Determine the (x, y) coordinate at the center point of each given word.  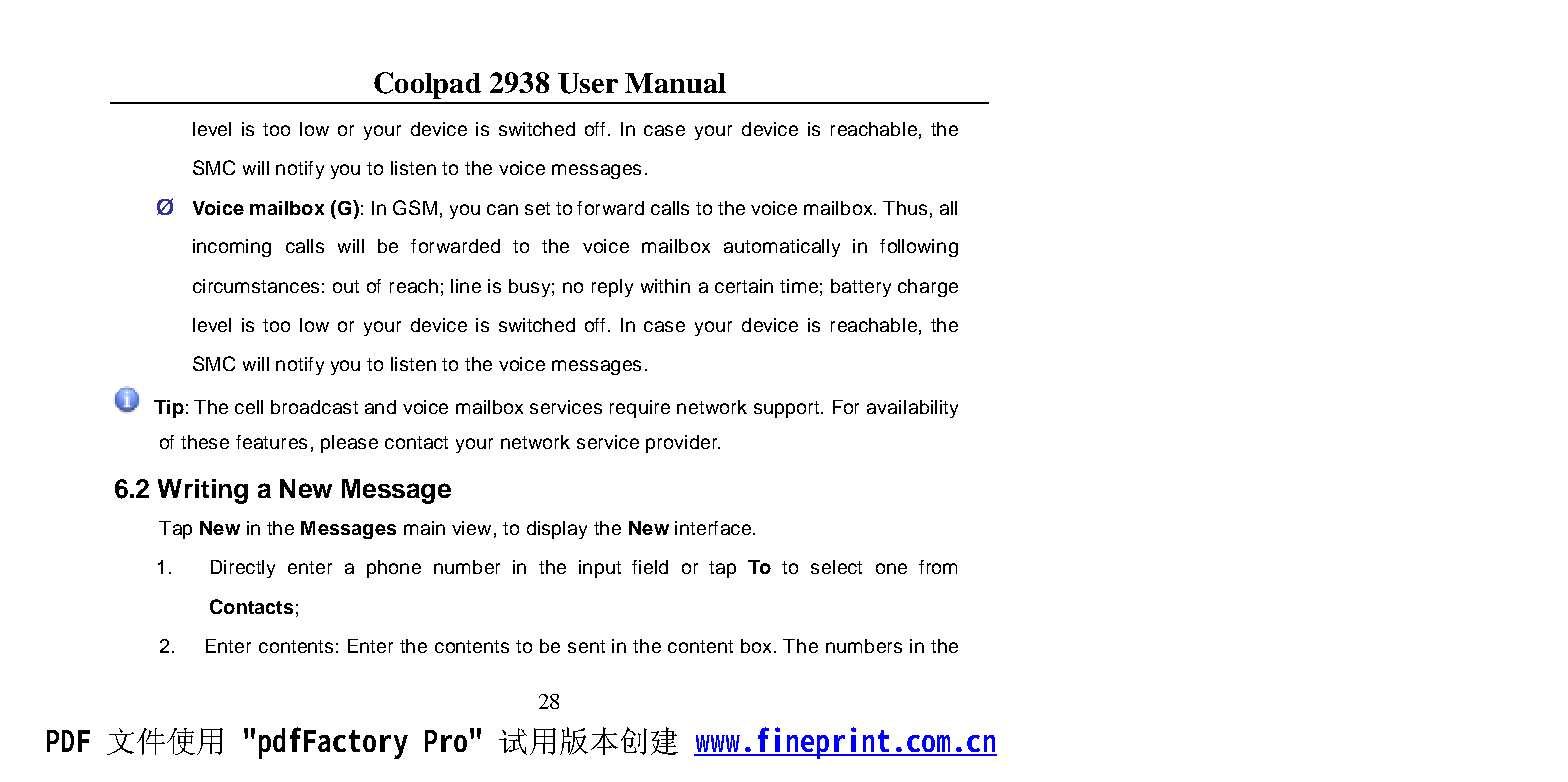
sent (586, 646)
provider (683, 444)
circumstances (256, 286)
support (786, 409)
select (836, 567)
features (271, 442)
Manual (675, 83)
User (588, 83)
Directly (243, 569)
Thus (905, 208)
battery (861, 288)
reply (612, 288)
